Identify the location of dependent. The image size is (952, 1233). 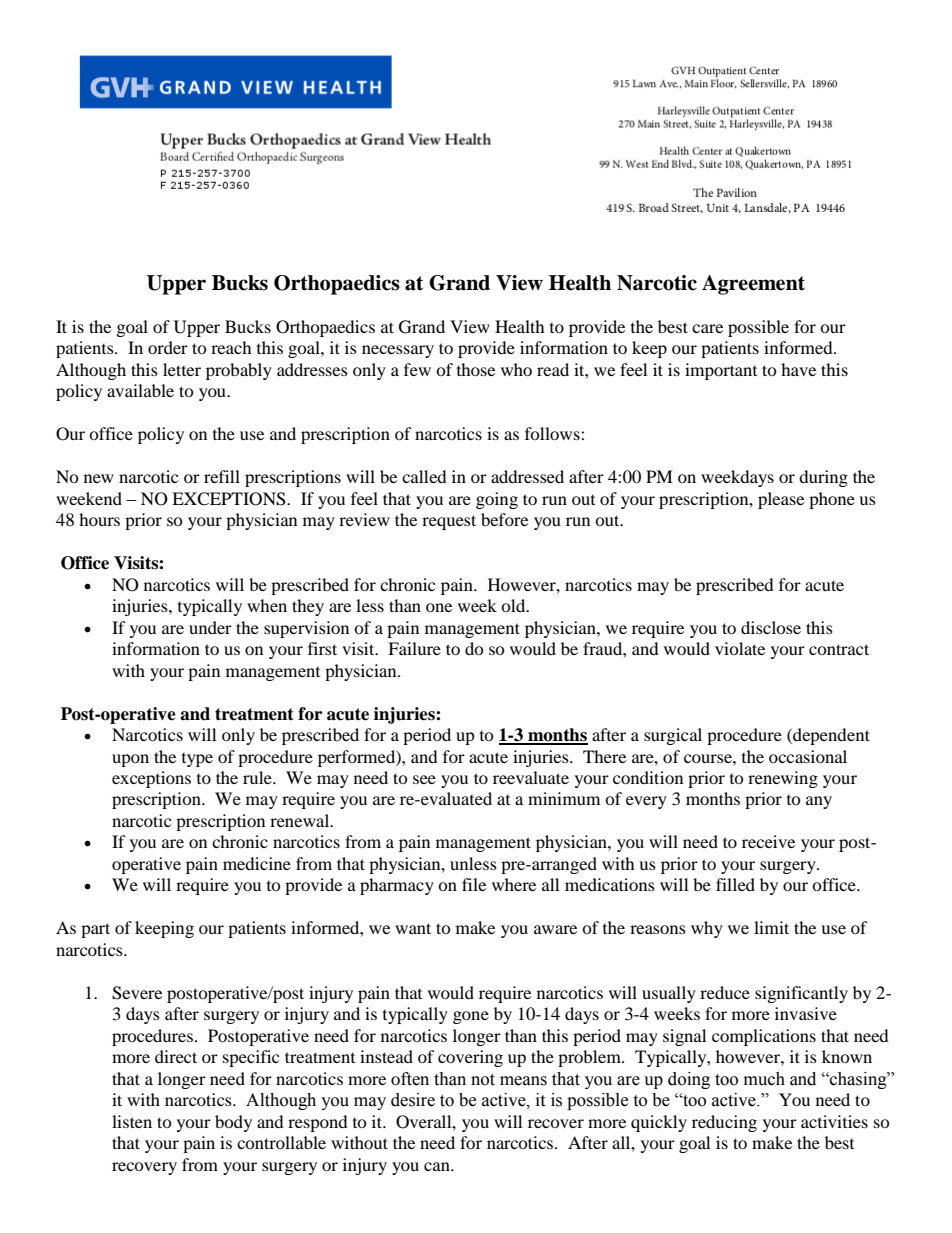
(830, 736).
